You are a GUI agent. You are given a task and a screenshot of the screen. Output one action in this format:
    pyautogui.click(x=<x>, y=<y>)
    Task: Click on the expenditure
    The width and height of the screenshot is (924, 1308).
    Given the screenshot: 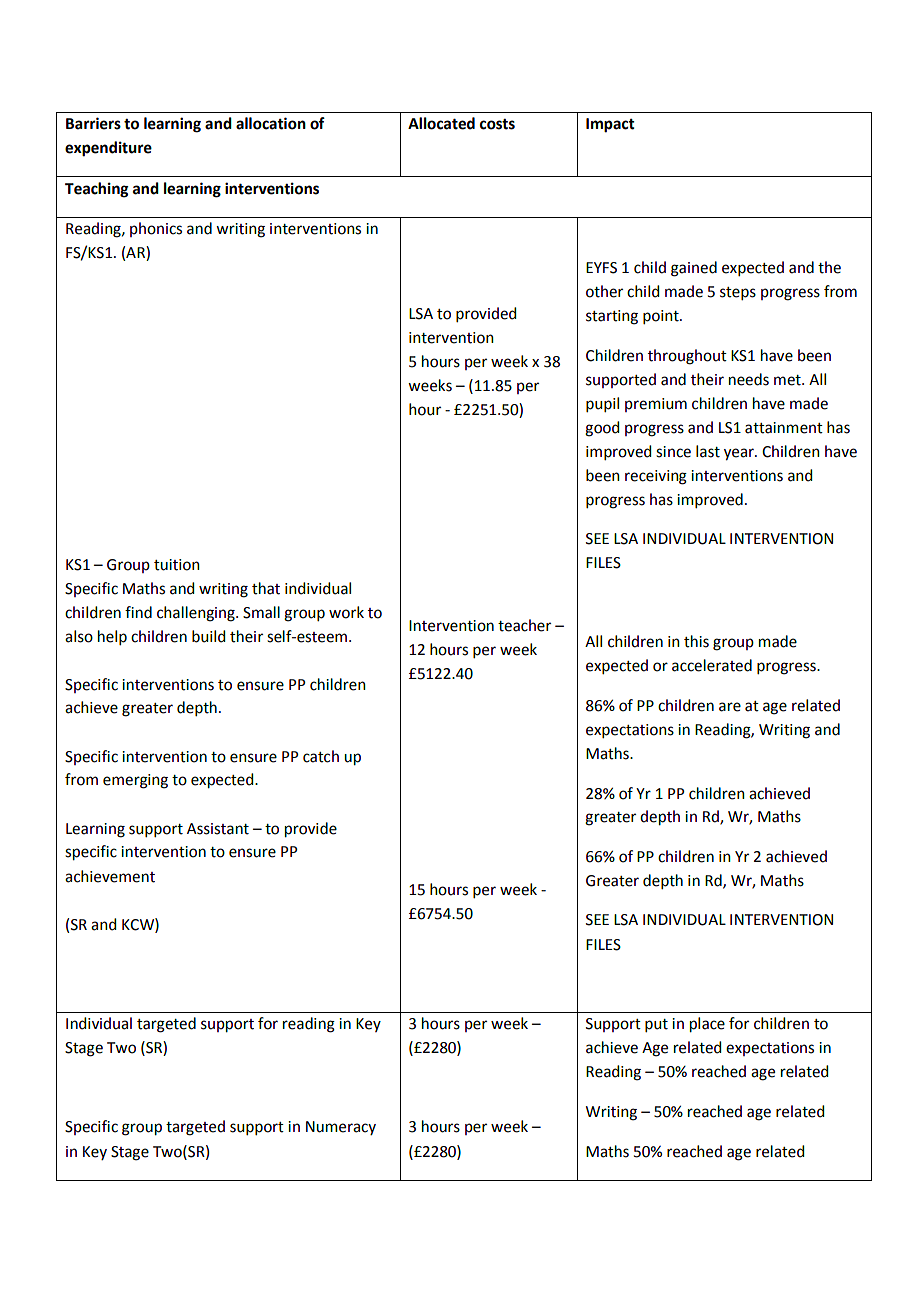 What is the action you would take?
    pyautogui.click(x=108, y=149)
